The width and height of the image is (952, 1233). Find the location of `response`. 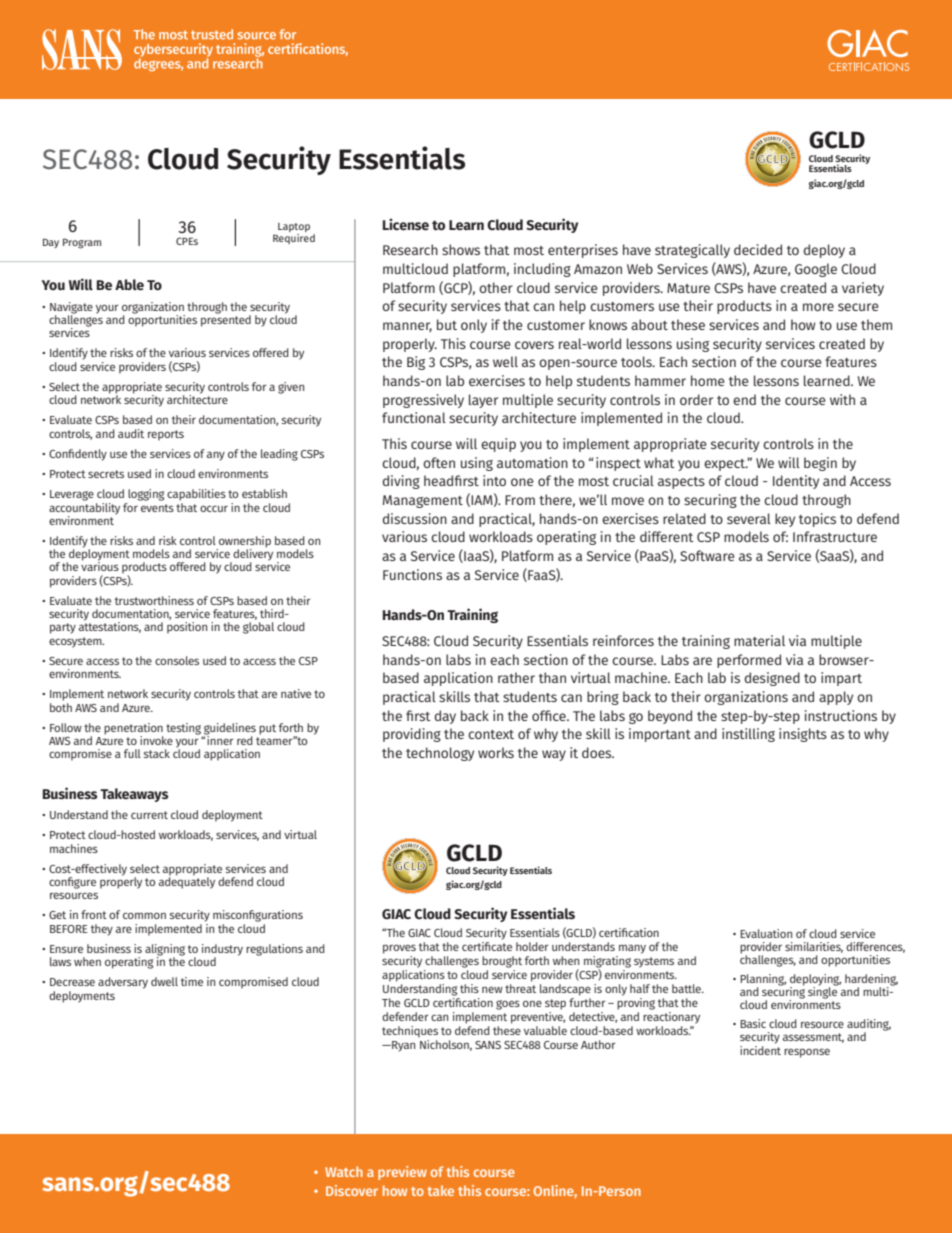

response is located at coordinates (807, 1053).
